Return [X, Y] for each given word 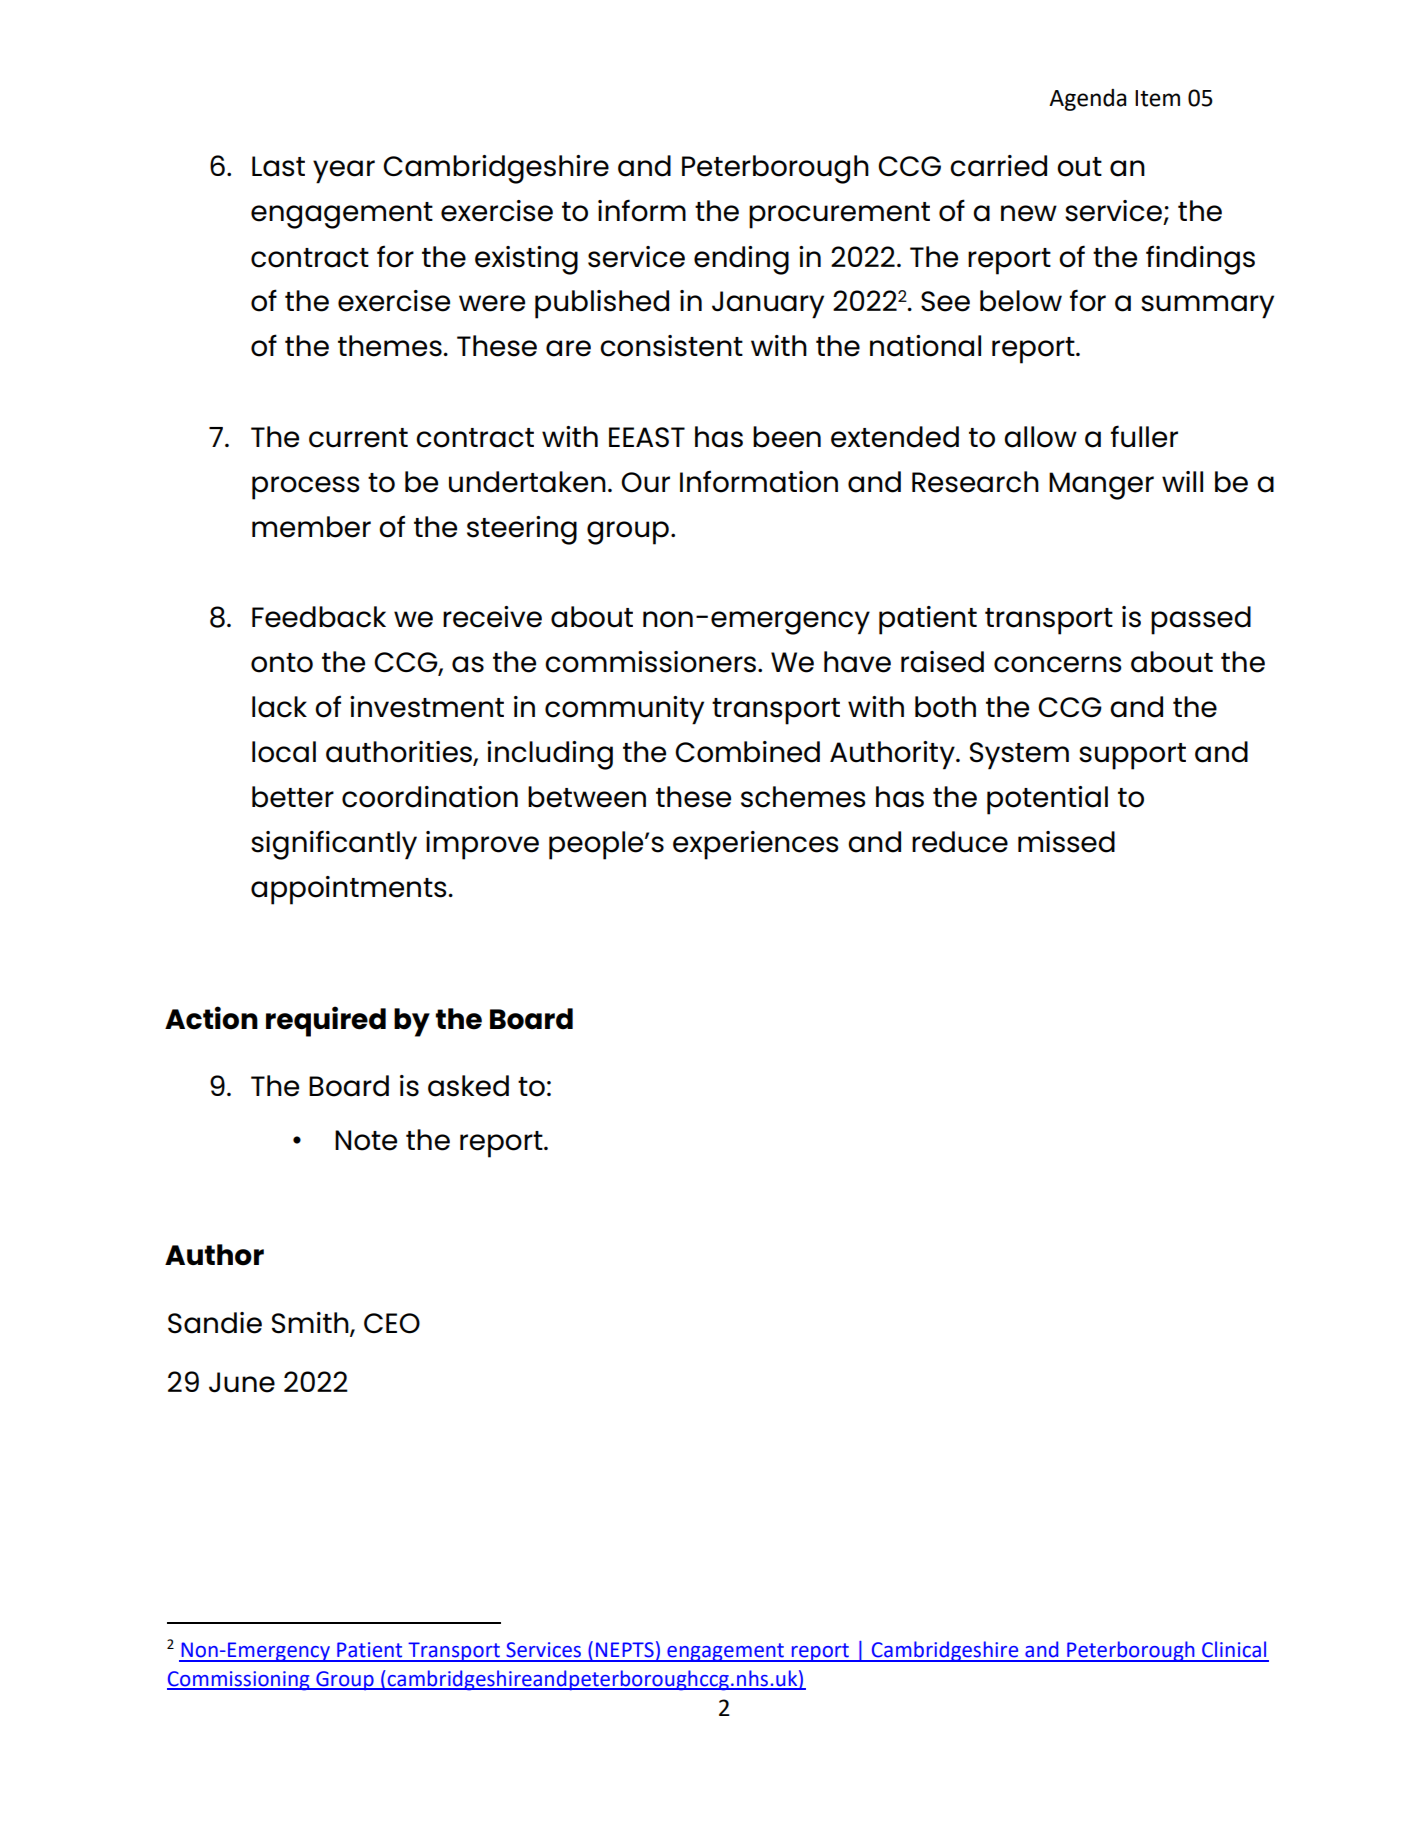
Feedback [319, 617]
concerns [1057, 664]
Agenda [1087, 100]
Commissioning [239, 1681]
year [344, 172]
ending [741, 260]
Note [366, 1140]
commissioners [652, 662]
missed [1066, 842]
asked [468, 1086]
